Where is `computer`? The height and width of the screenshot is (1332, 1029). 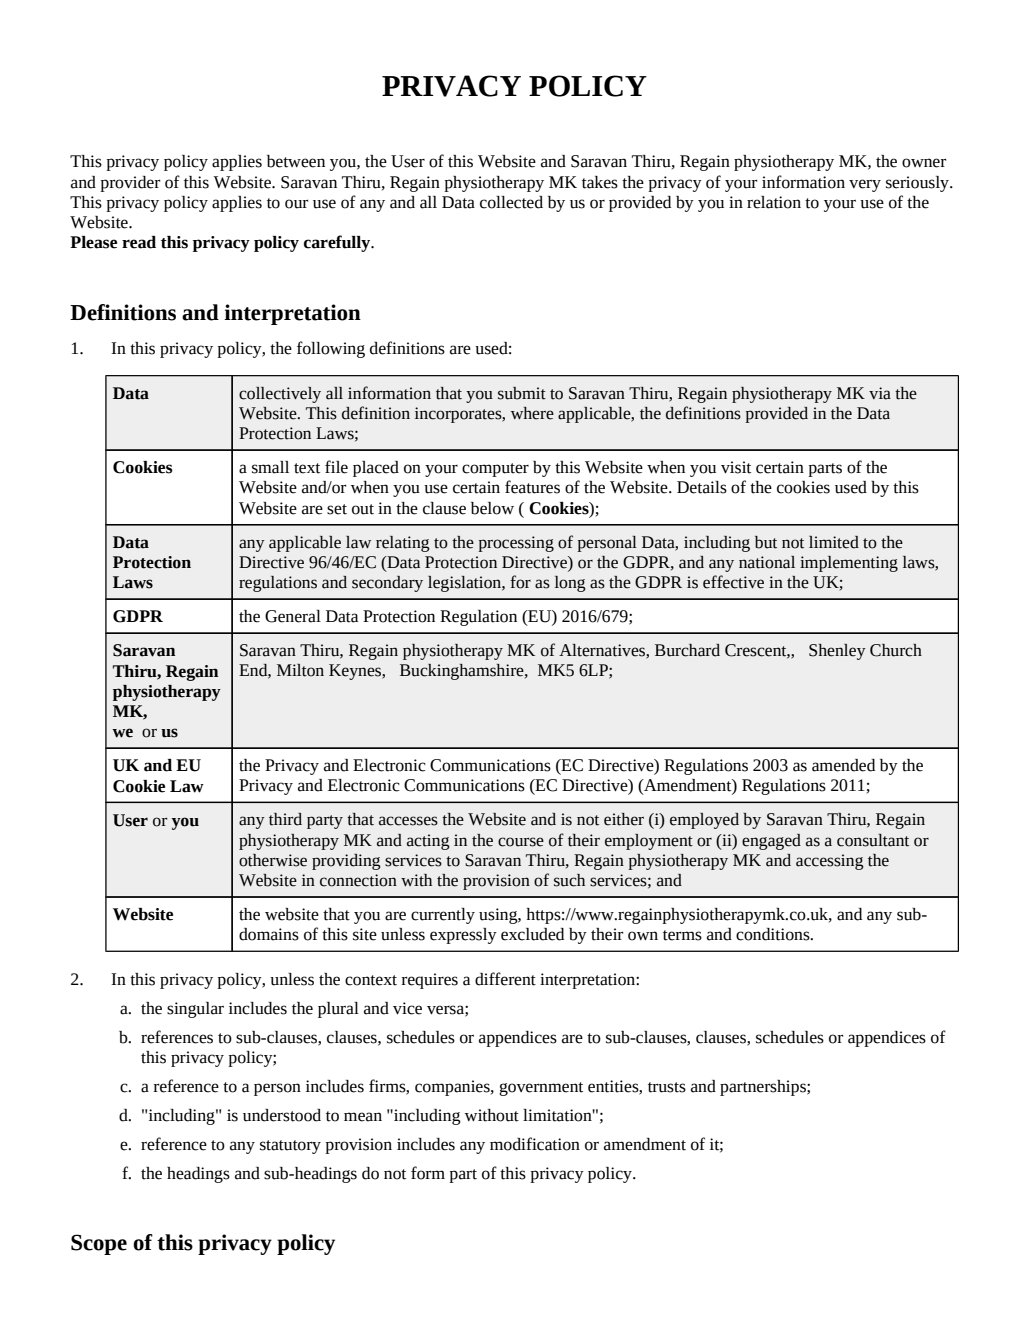
computer is located at coordinates (495, 470).
